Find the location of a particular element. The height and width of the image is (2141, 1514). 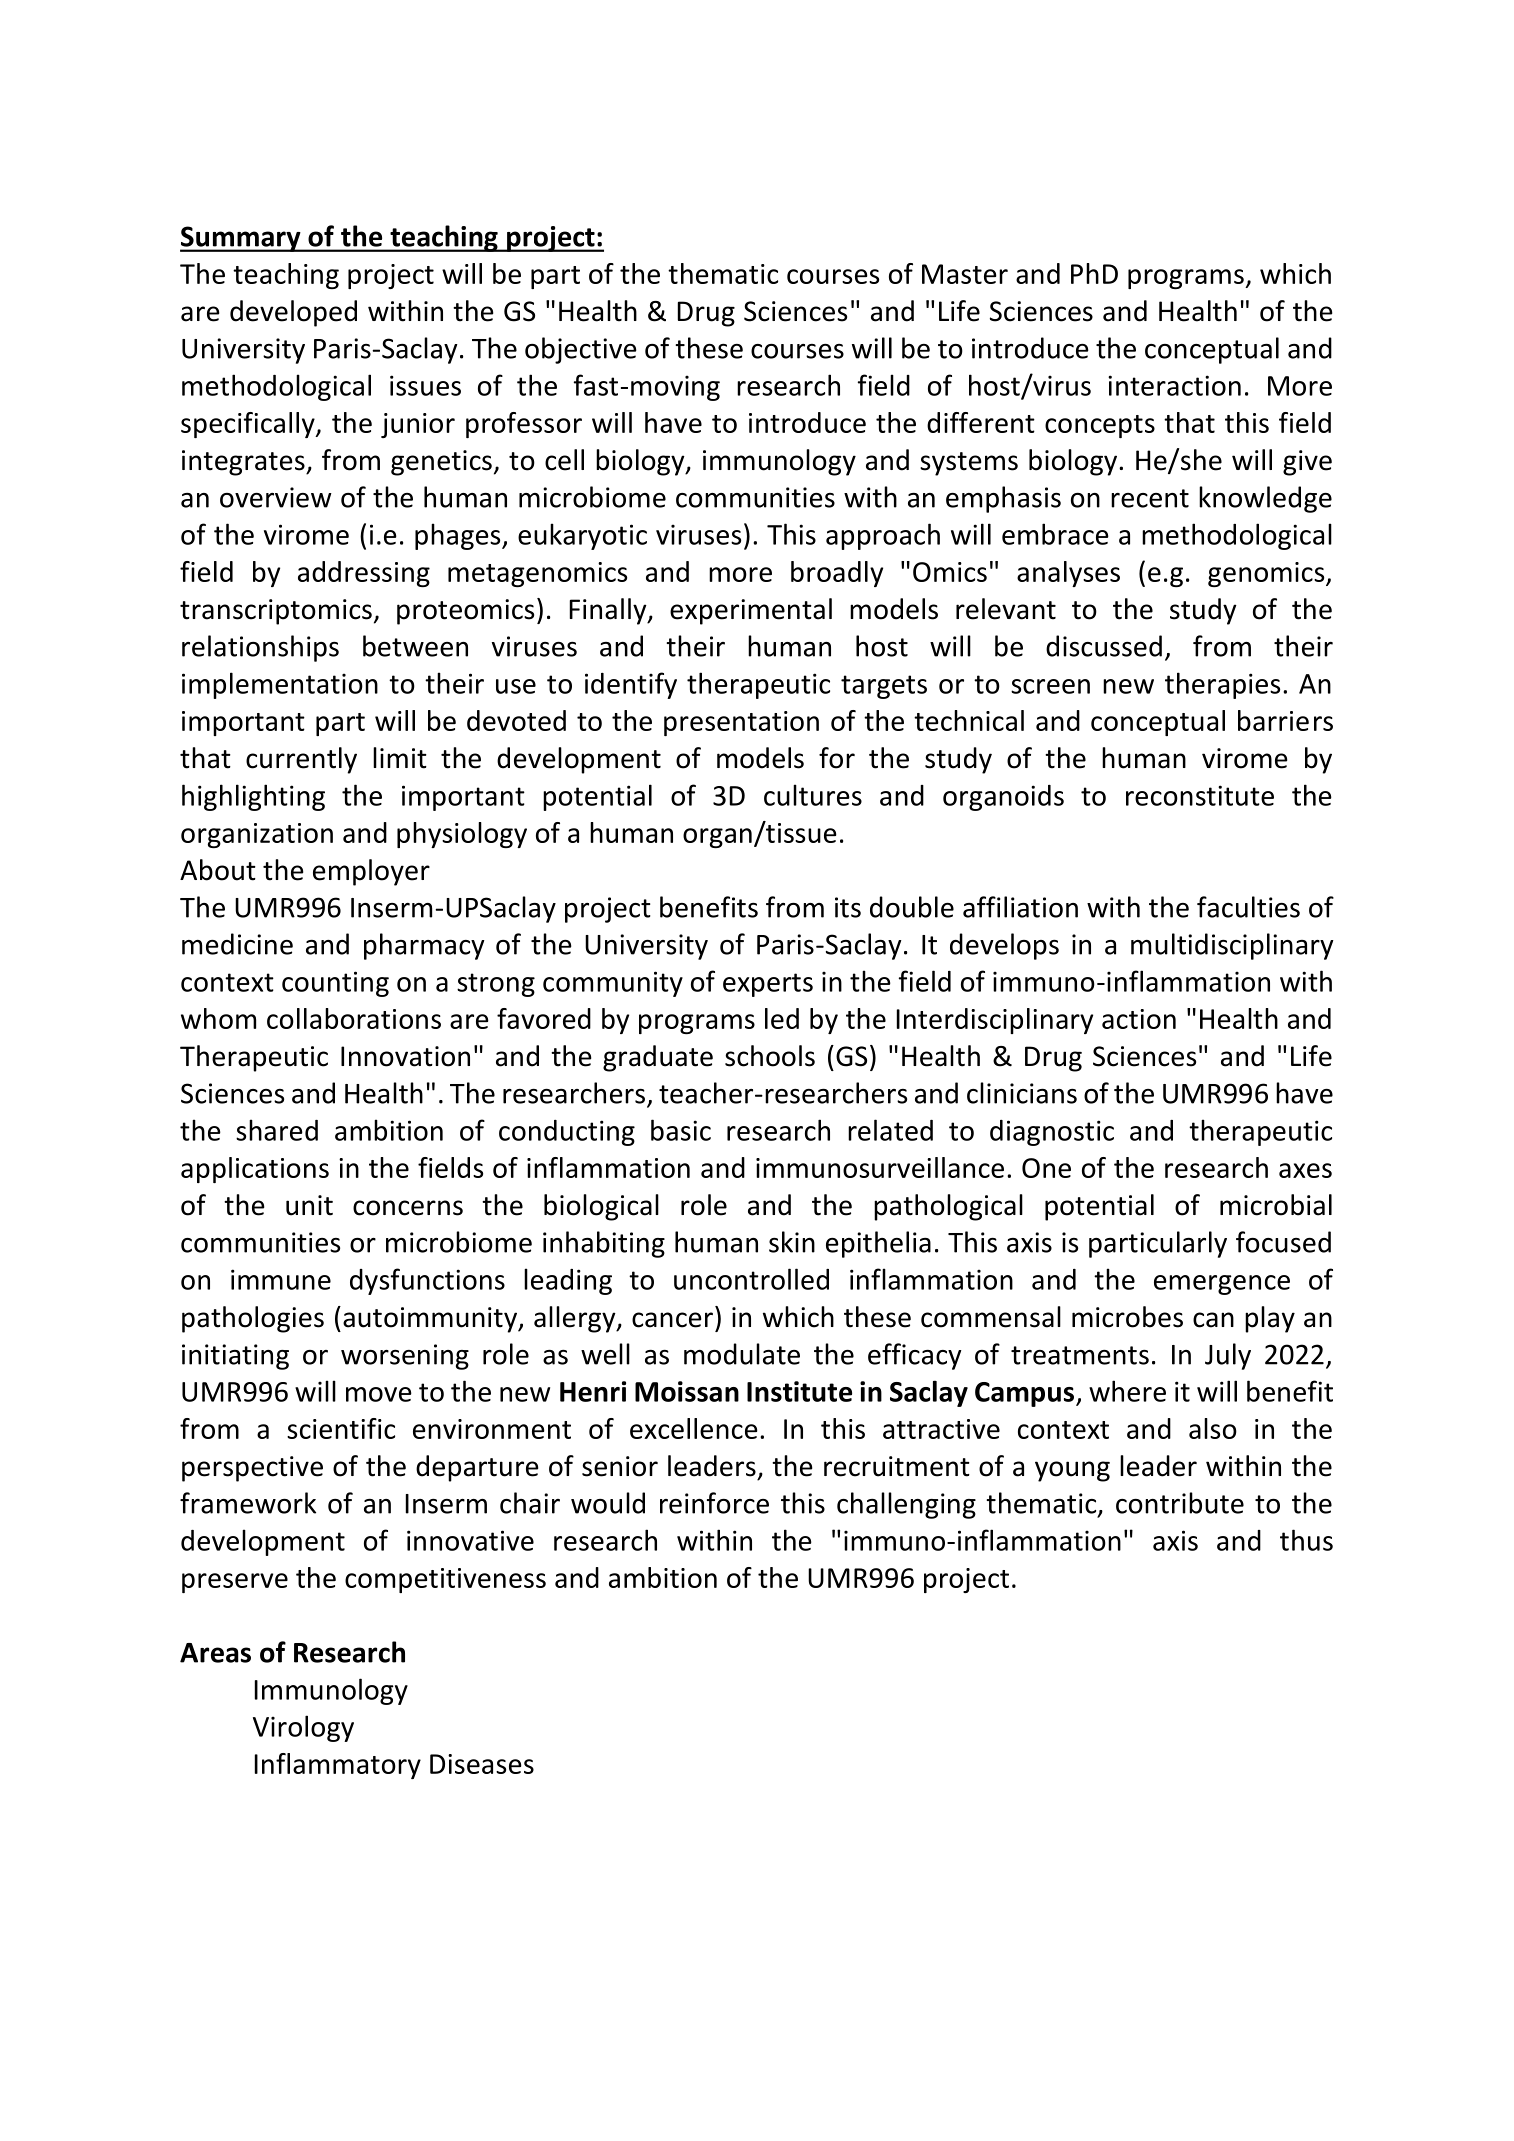

Diseases is located at coordinates (482, 1764).
